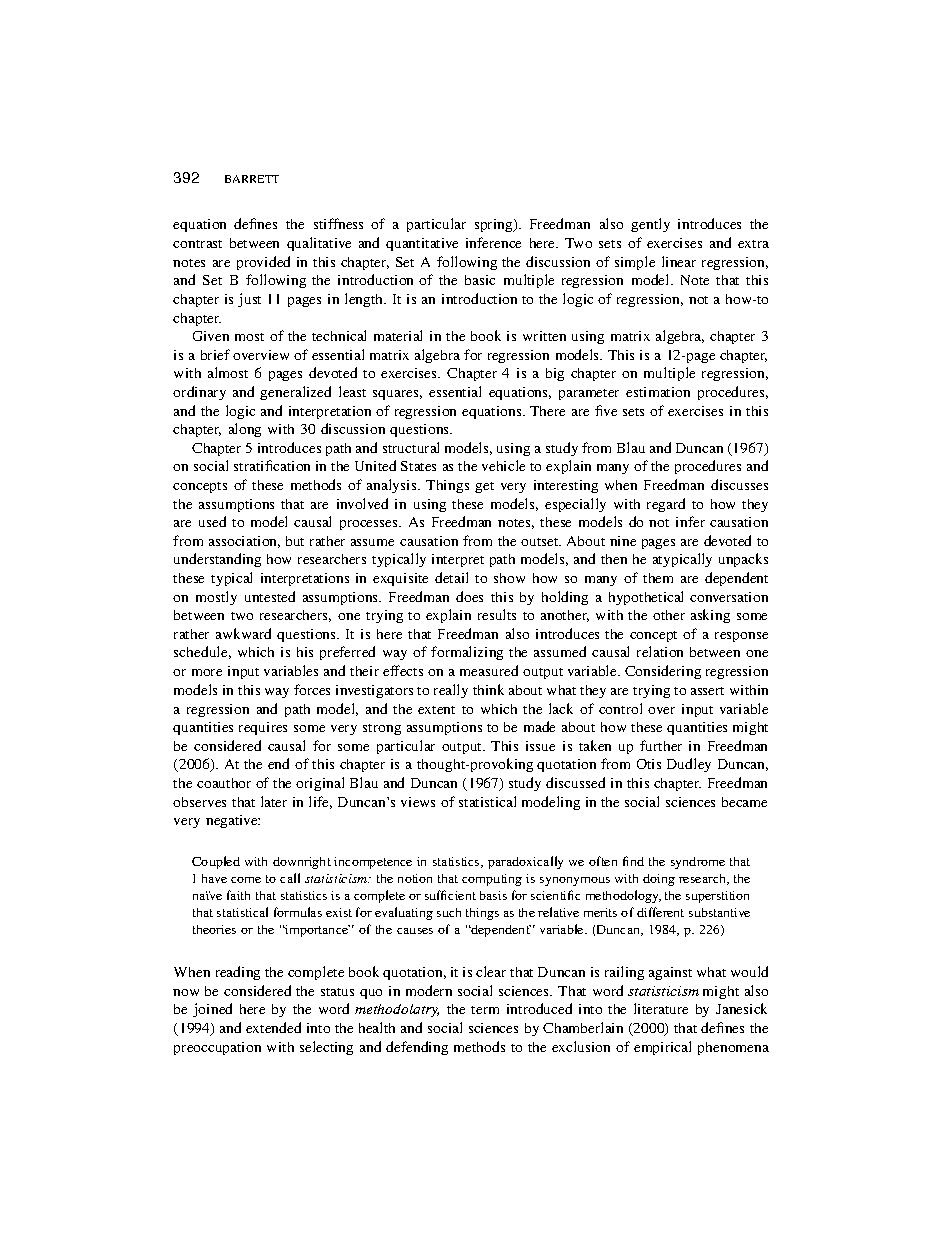 The height and width of the screenshot is (1233, 952). I want to click on literature, so click(661, 1008).
